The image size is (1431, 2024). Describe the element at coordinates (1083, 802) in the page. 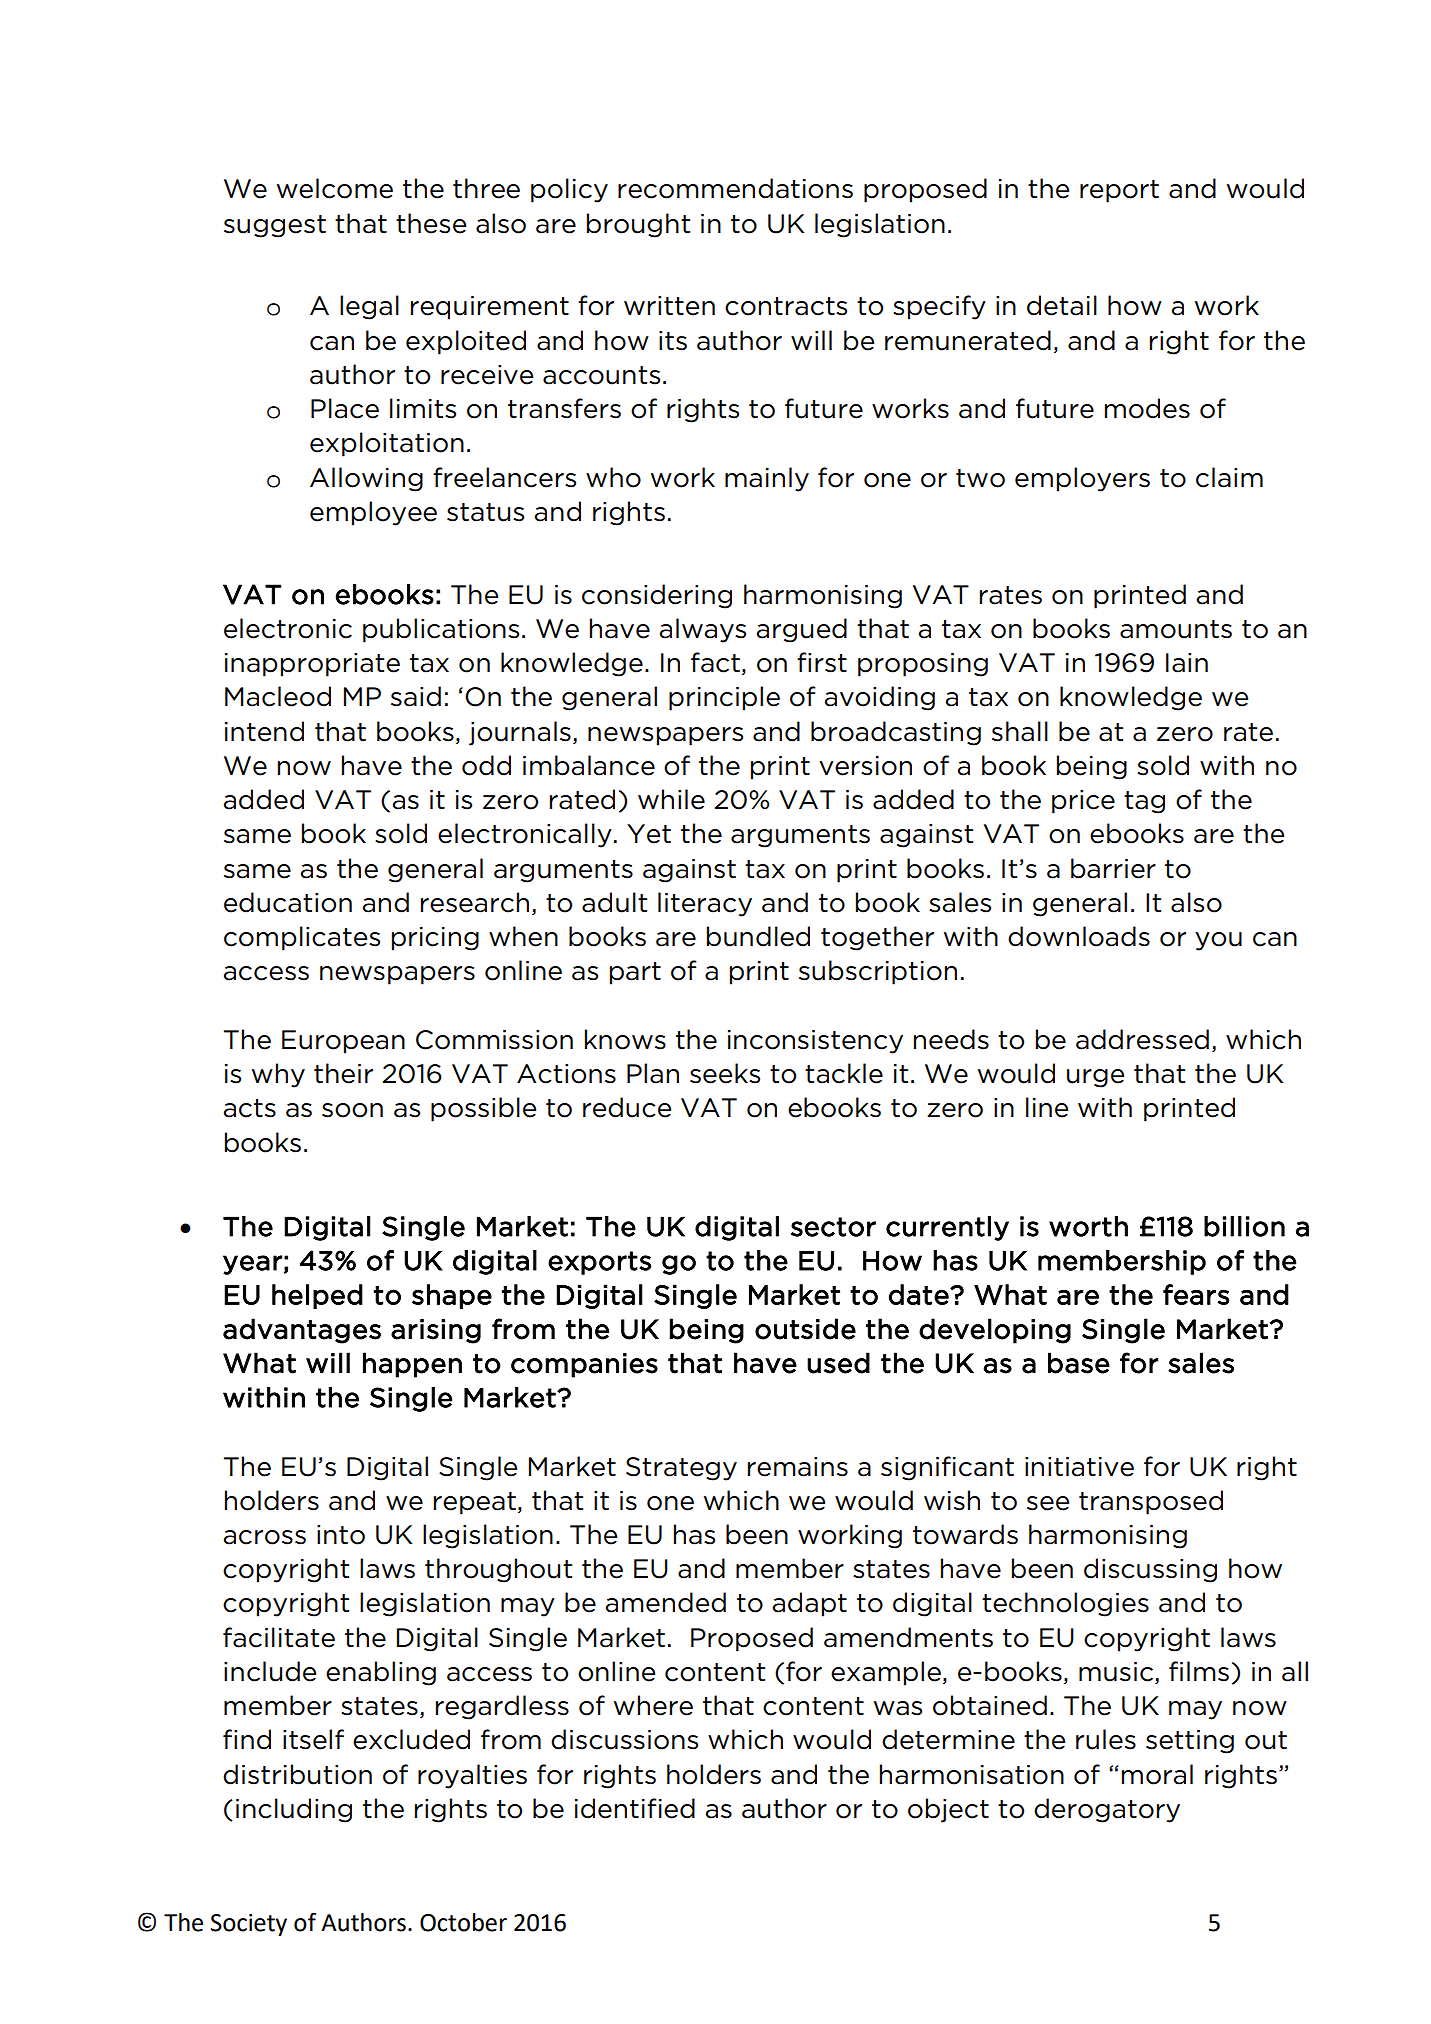

I see `price` at that location.
